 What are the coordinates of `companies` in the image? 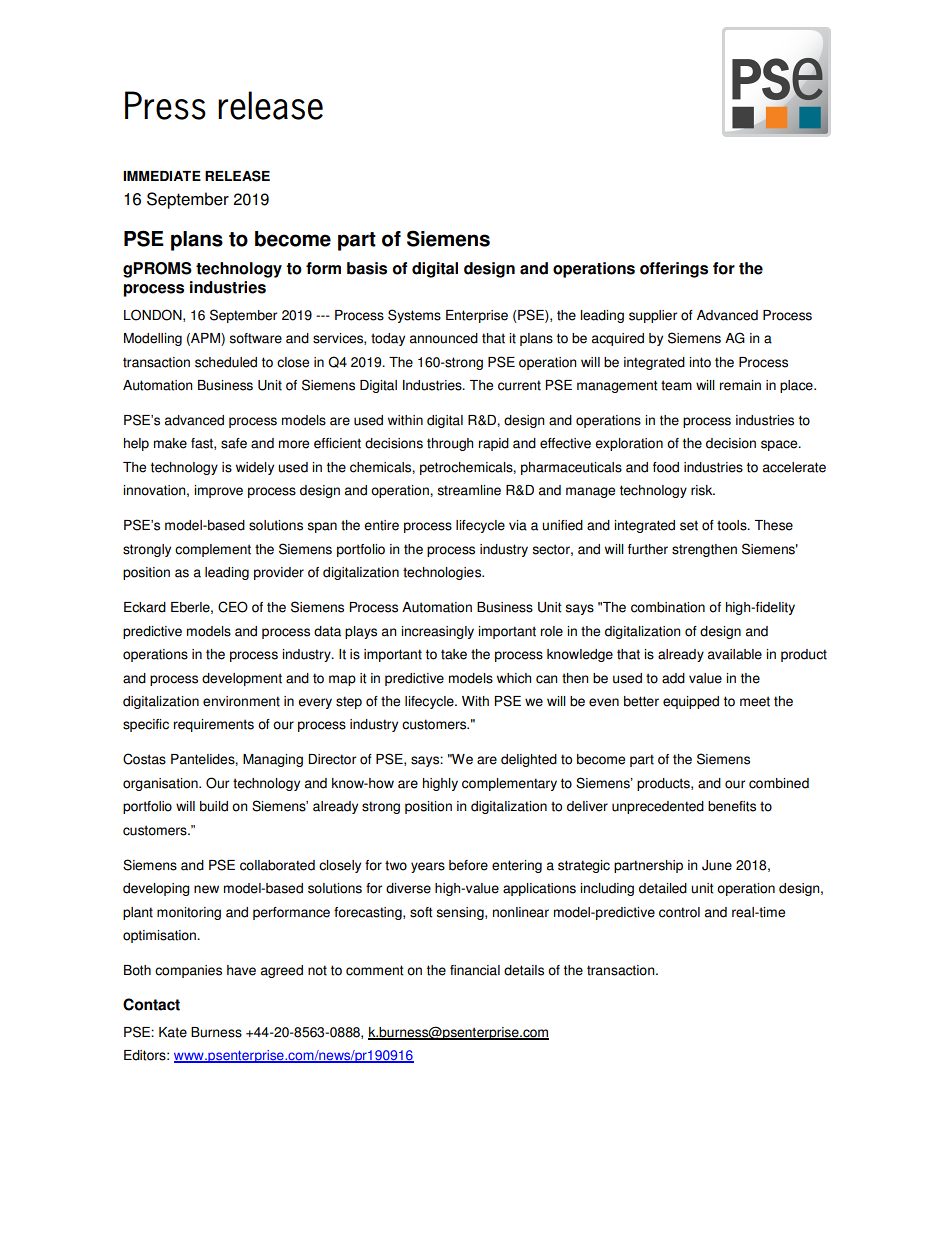 It's located at (188, 971).
